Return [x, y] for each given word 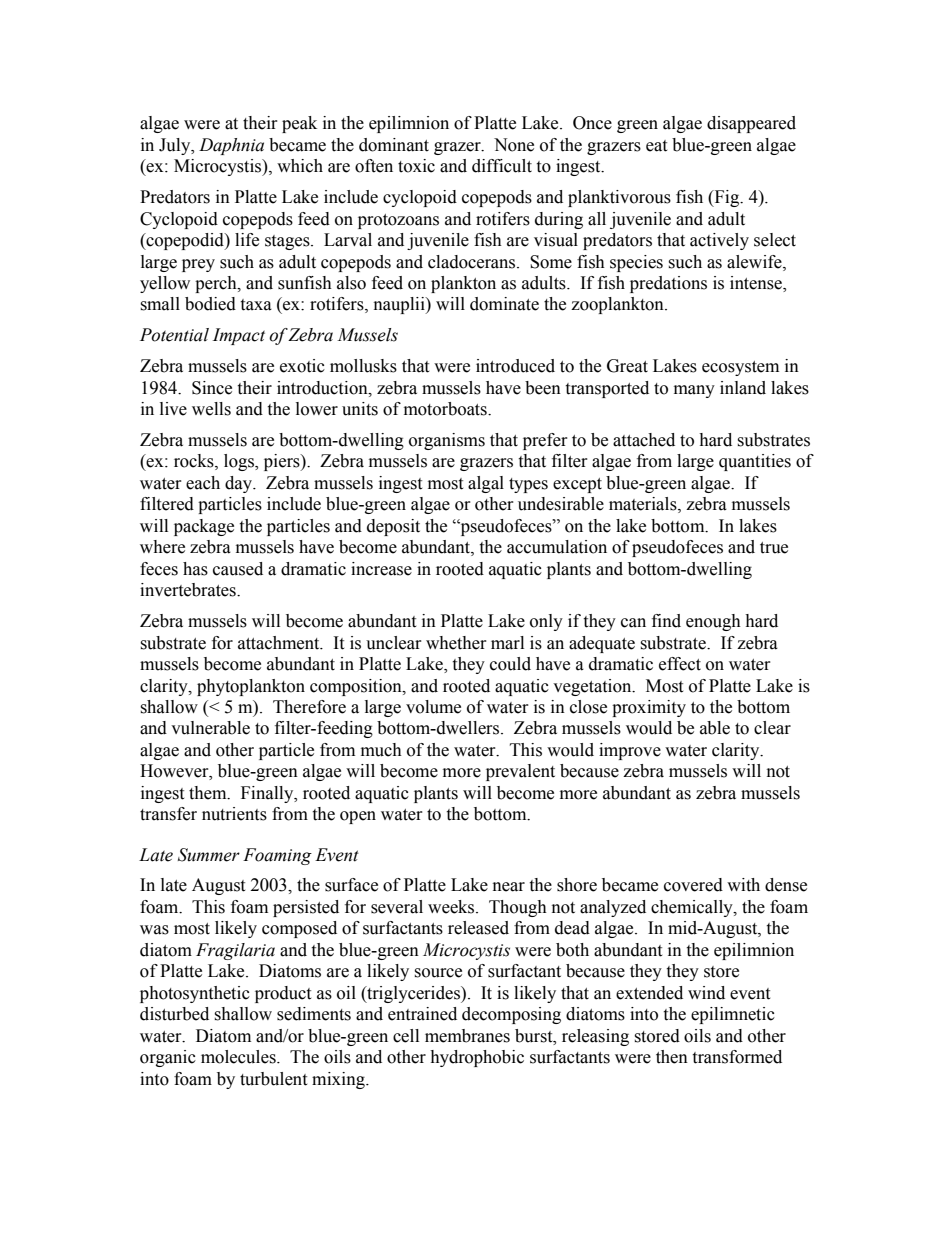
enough [713, 622]
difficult [502, 166]
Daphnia [231, 146]
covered [693, 885]
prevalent [520, 772]
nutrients [234, 814]
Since [212, 388]
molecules [239, 1057]
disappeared [751, 124]
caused [238, 569]
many [694, 391]
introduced [515, 366]
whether [456, 643]
